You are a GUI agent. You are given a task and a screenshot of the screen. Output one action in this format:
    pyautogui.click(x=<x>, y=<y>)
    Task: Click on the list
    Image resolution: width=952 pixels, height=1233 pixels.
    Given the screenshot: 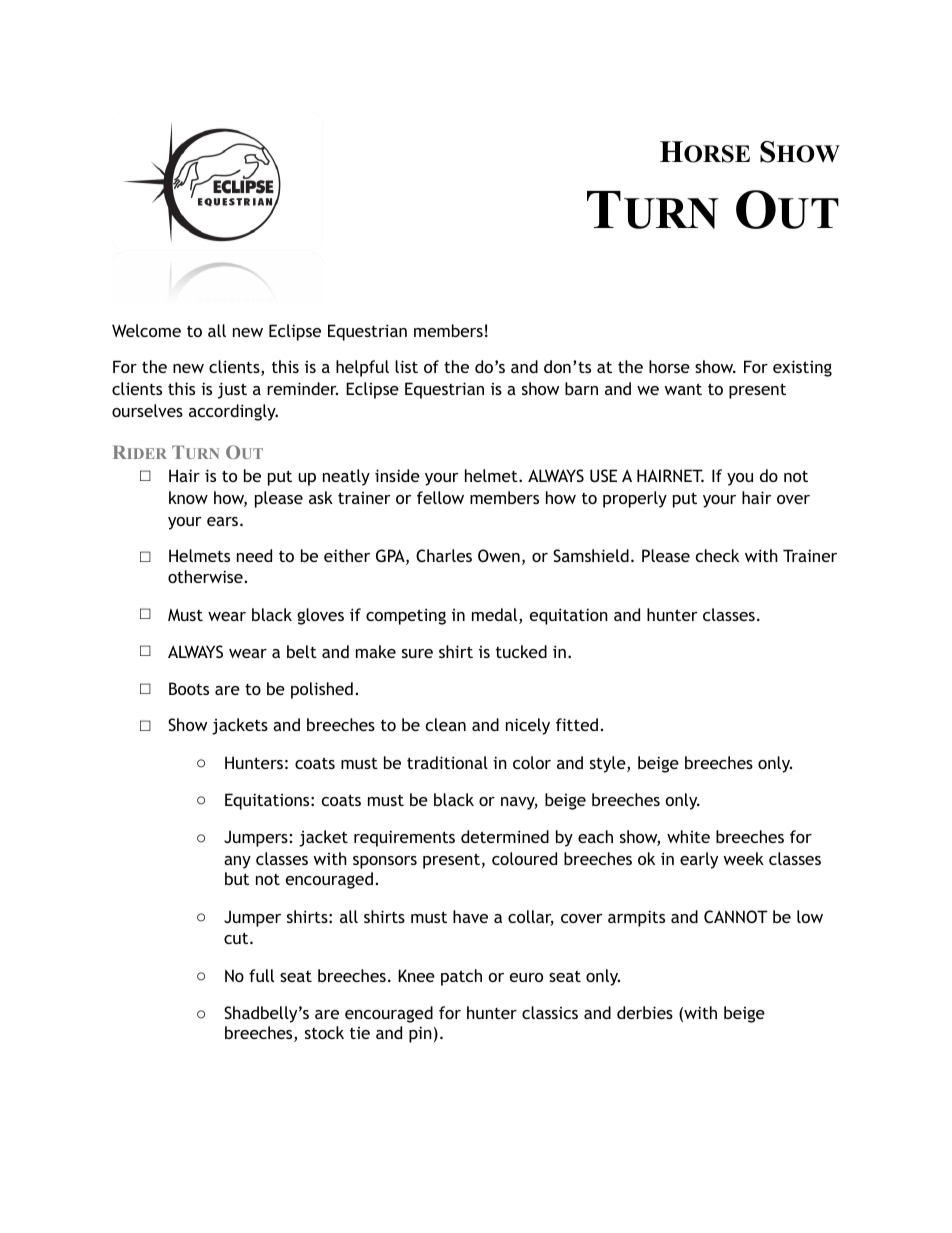 What is the action you would take?
    pyautogui.click(x=406, y=366)
